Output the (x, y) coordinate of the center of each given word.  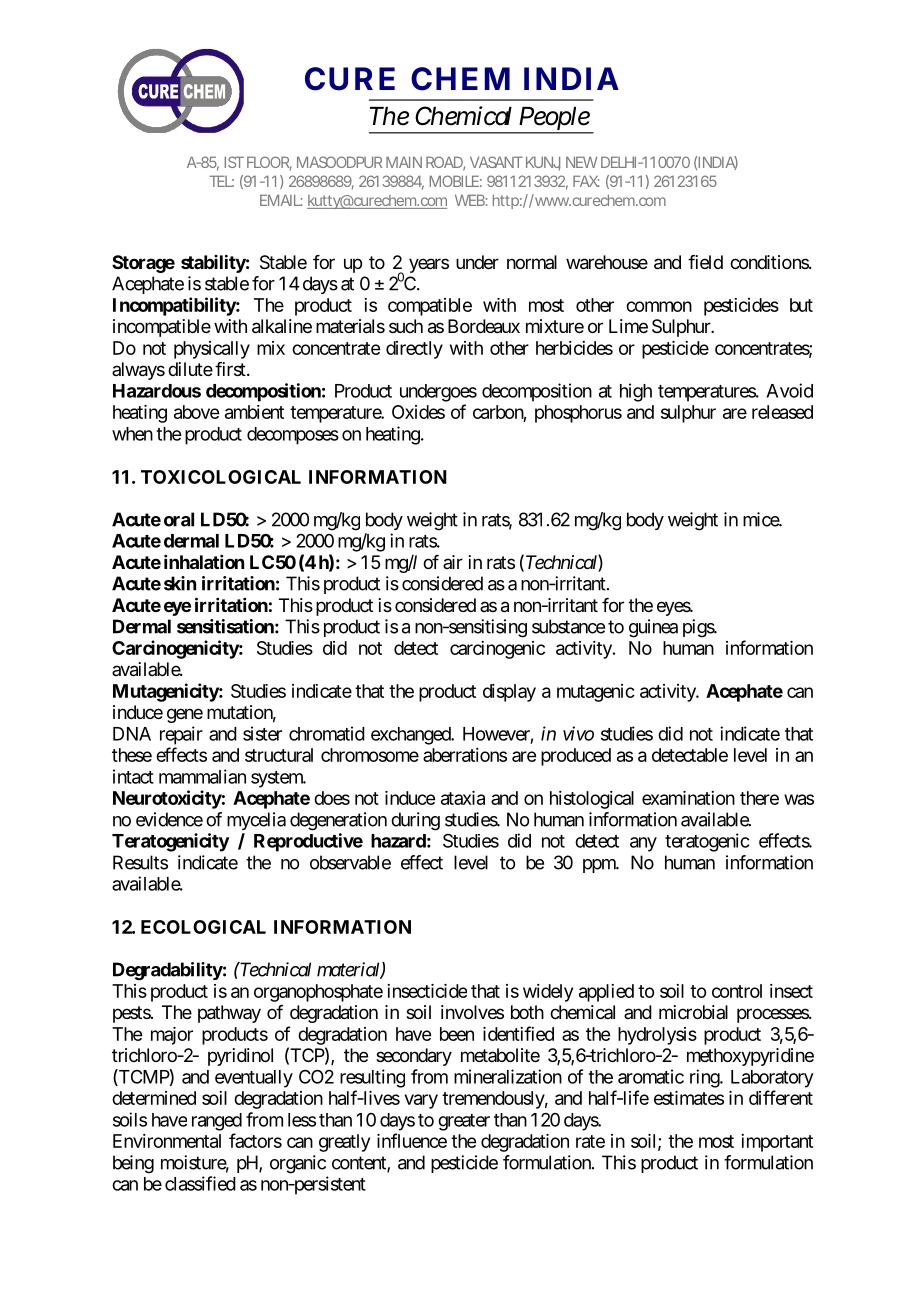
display (509, 693)
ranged (217, 1122)
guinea (653, 628)
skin (180, 583)
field (705, 262)
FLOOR (269, 163)
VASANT (496, 162)
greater (464, 1122)
